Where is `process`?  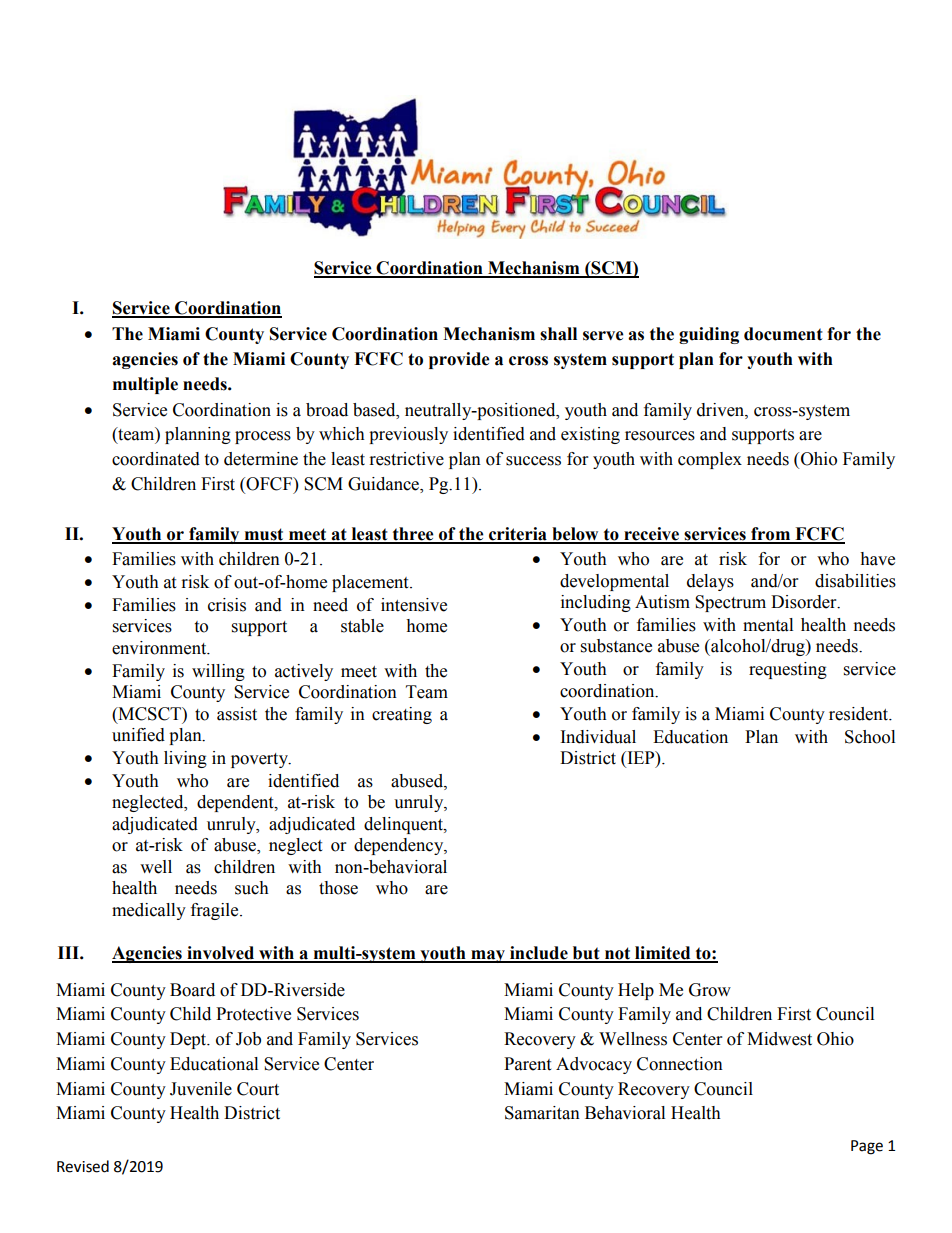 process is located at coordinates (263, 437).
